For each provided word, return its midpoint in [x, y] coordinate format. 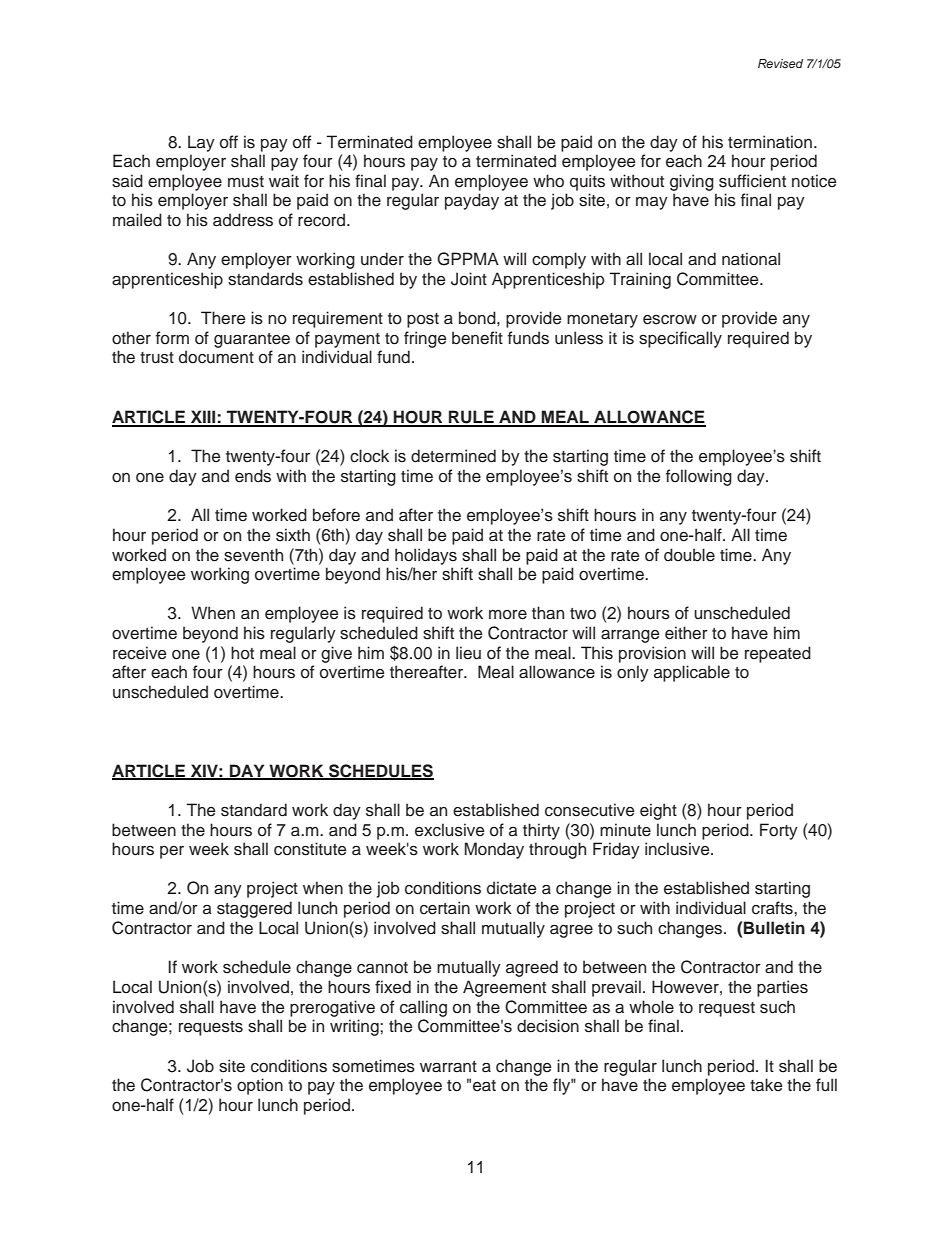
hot [242, 653]
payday [472, 201]
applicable [692, 673]
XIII [203, 418]
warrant [448, 1067]
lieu [468, 653]
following [699, 477]
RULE [471, 418]
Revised [780, 63]
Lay [201, 143]
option [260, 1086]
